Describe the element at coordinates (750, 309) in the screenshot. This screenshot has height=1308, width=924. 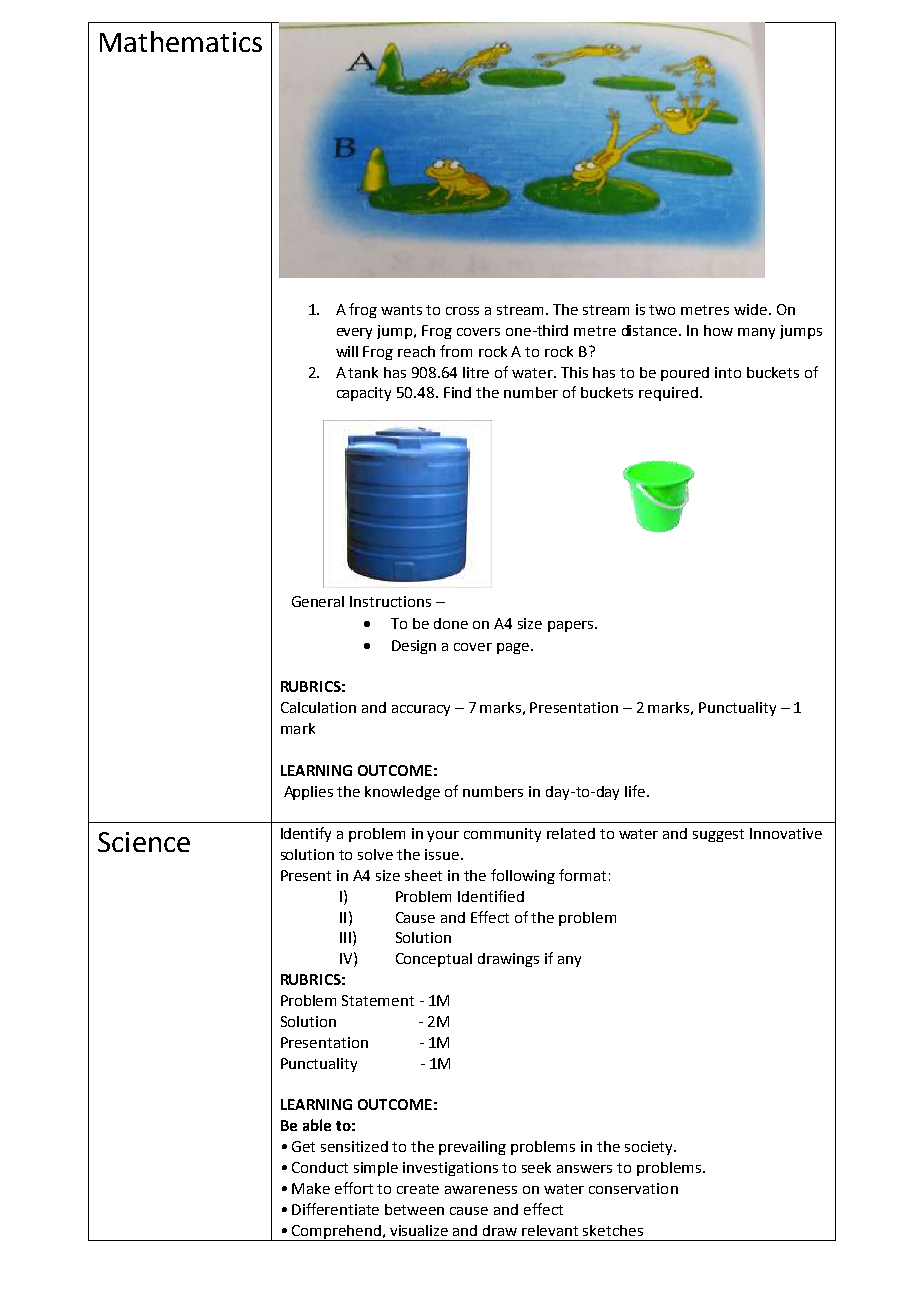
I see `wide` at that location.
